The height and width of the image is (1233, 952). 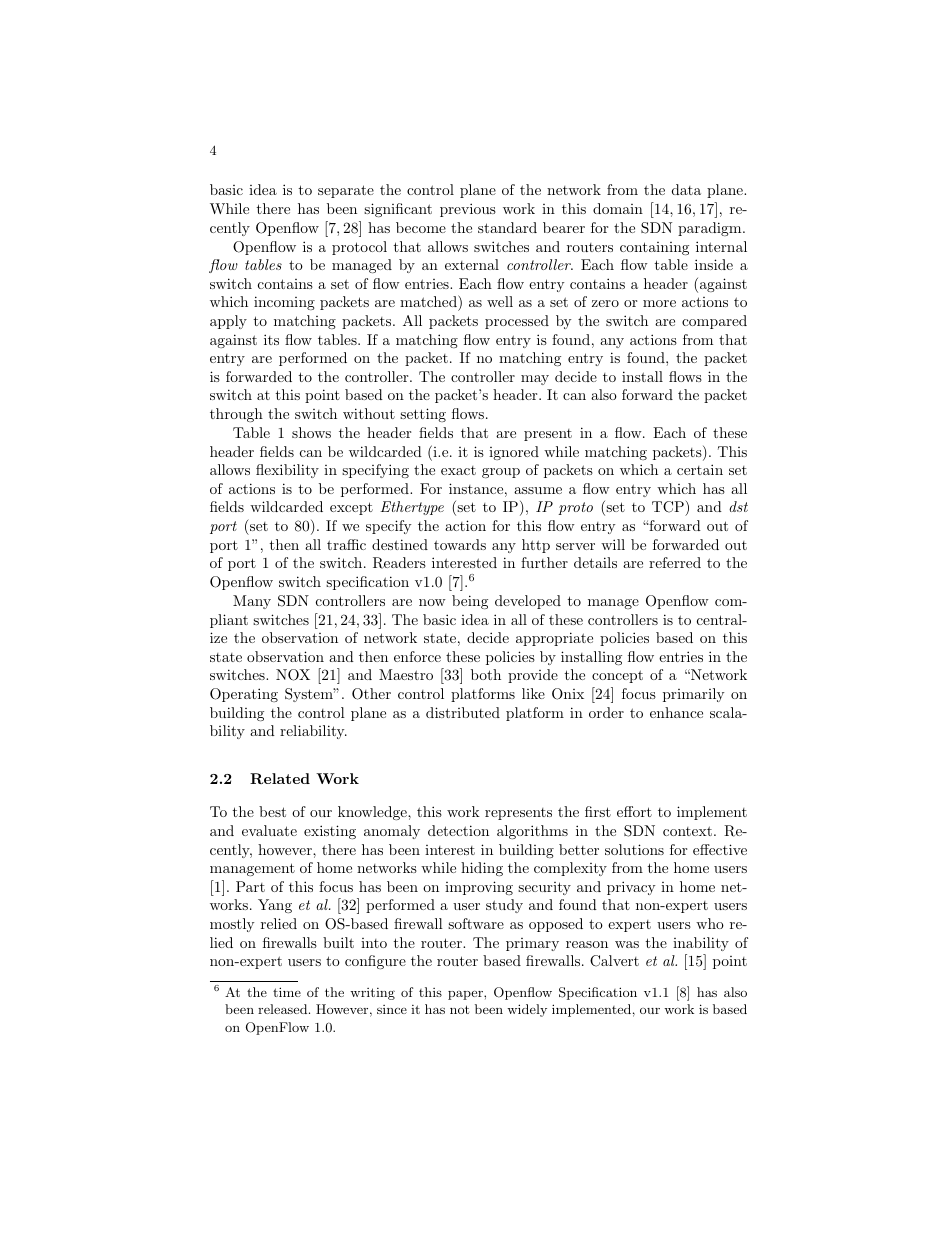 What do you see at coordinates (269, 830) in the image?
I see `evaluate` at bounding box center [269, 830].
